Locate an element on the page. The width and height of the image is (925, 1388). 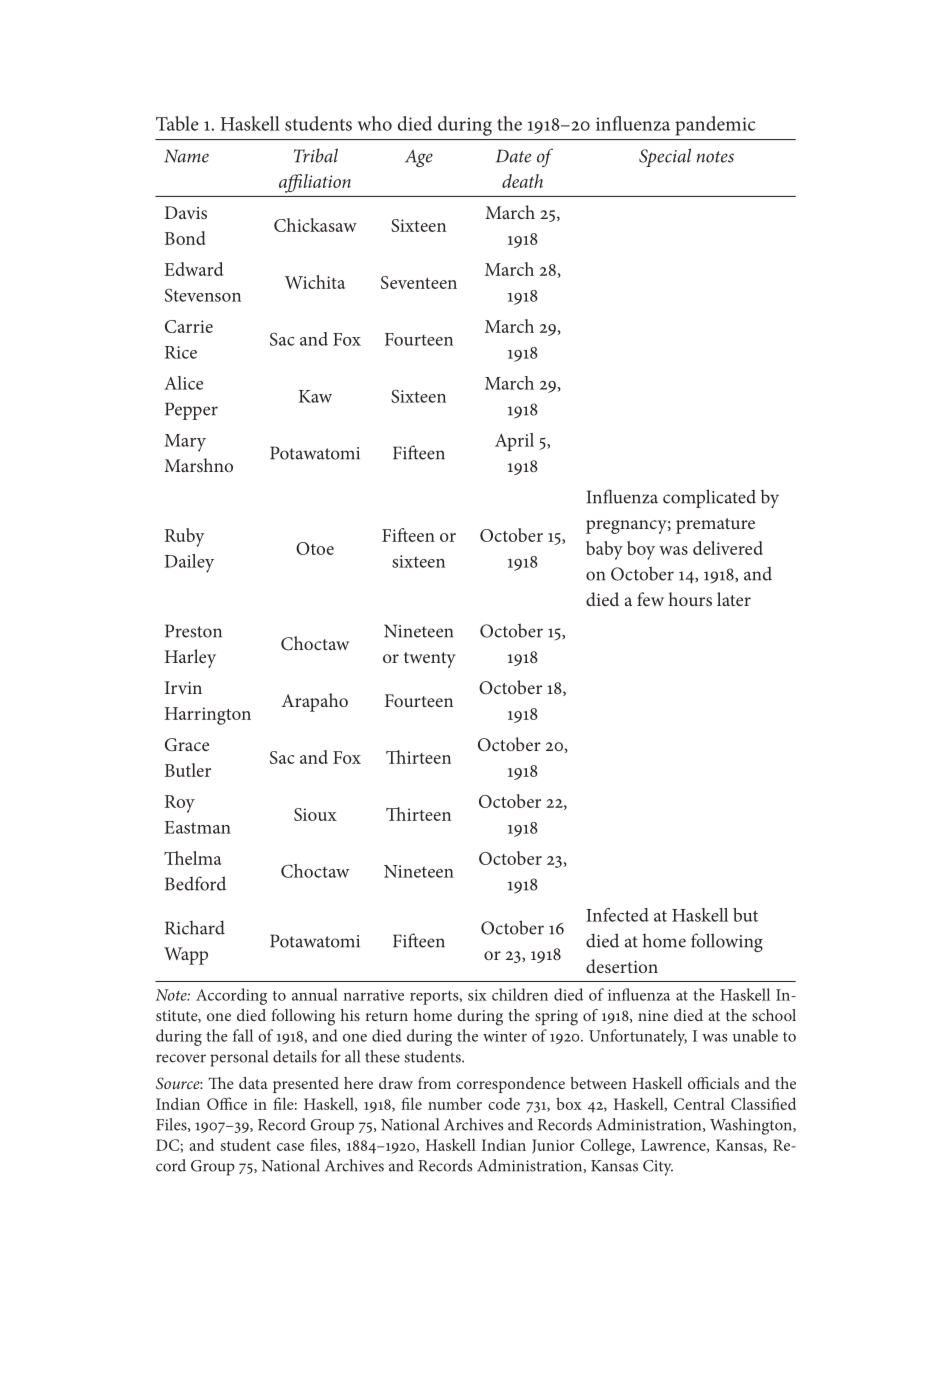
case is located at coordinates (290, 1147).
